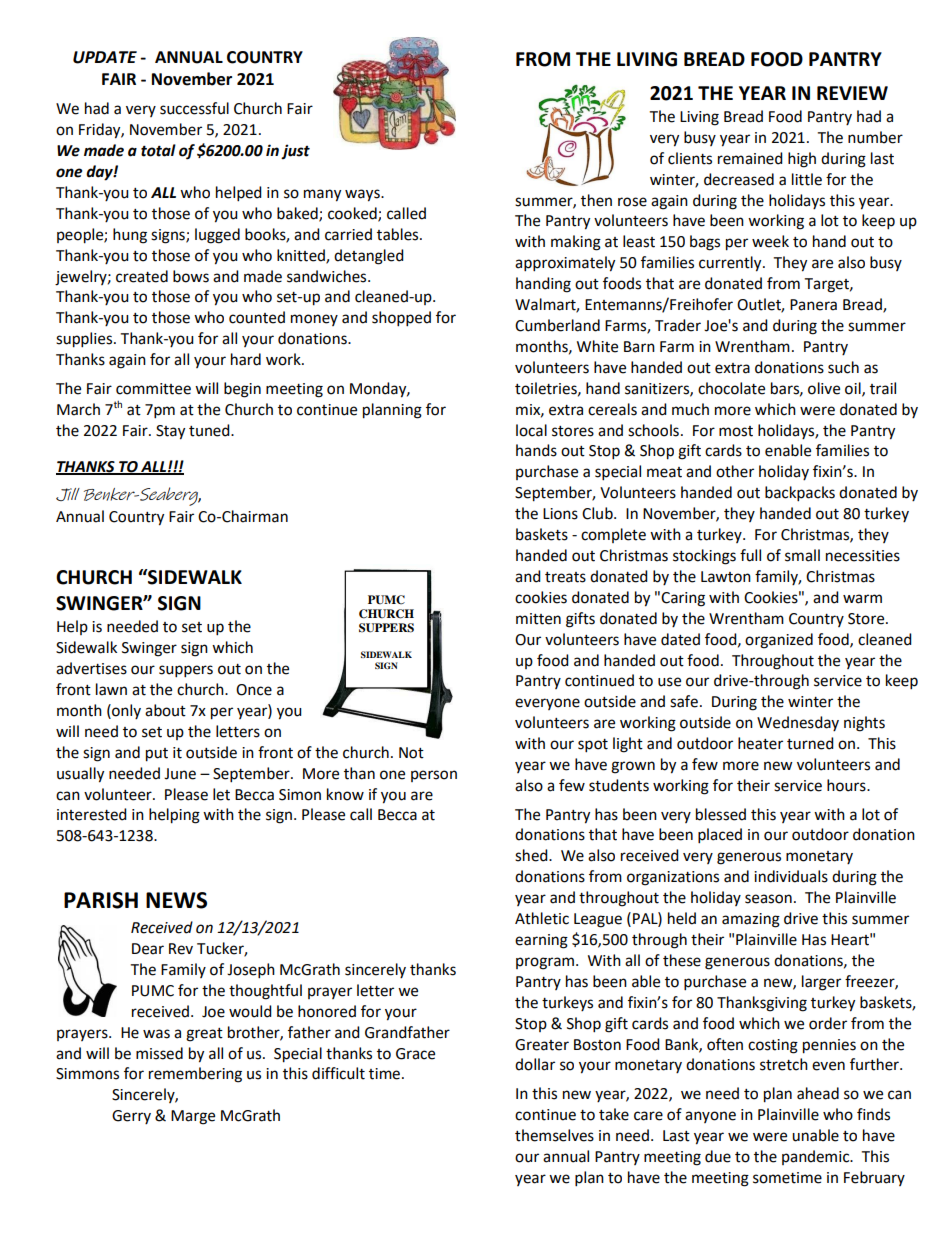  Describe the element at coordinates (779, 641) in the screenshot. I see `organized` at that location.
